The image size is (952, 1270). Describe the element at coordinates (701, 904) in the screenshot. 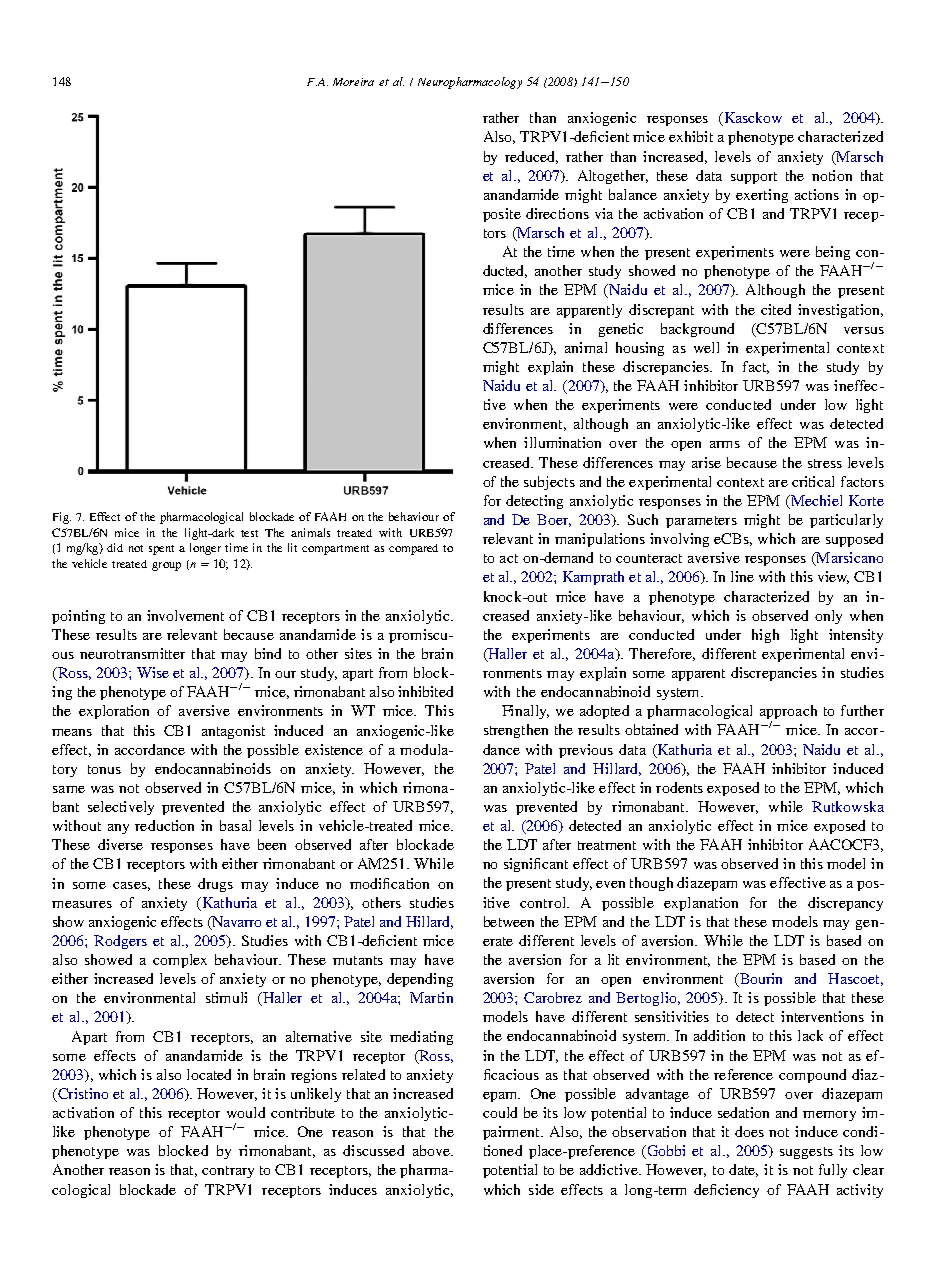

I see `explanation` at that location.
